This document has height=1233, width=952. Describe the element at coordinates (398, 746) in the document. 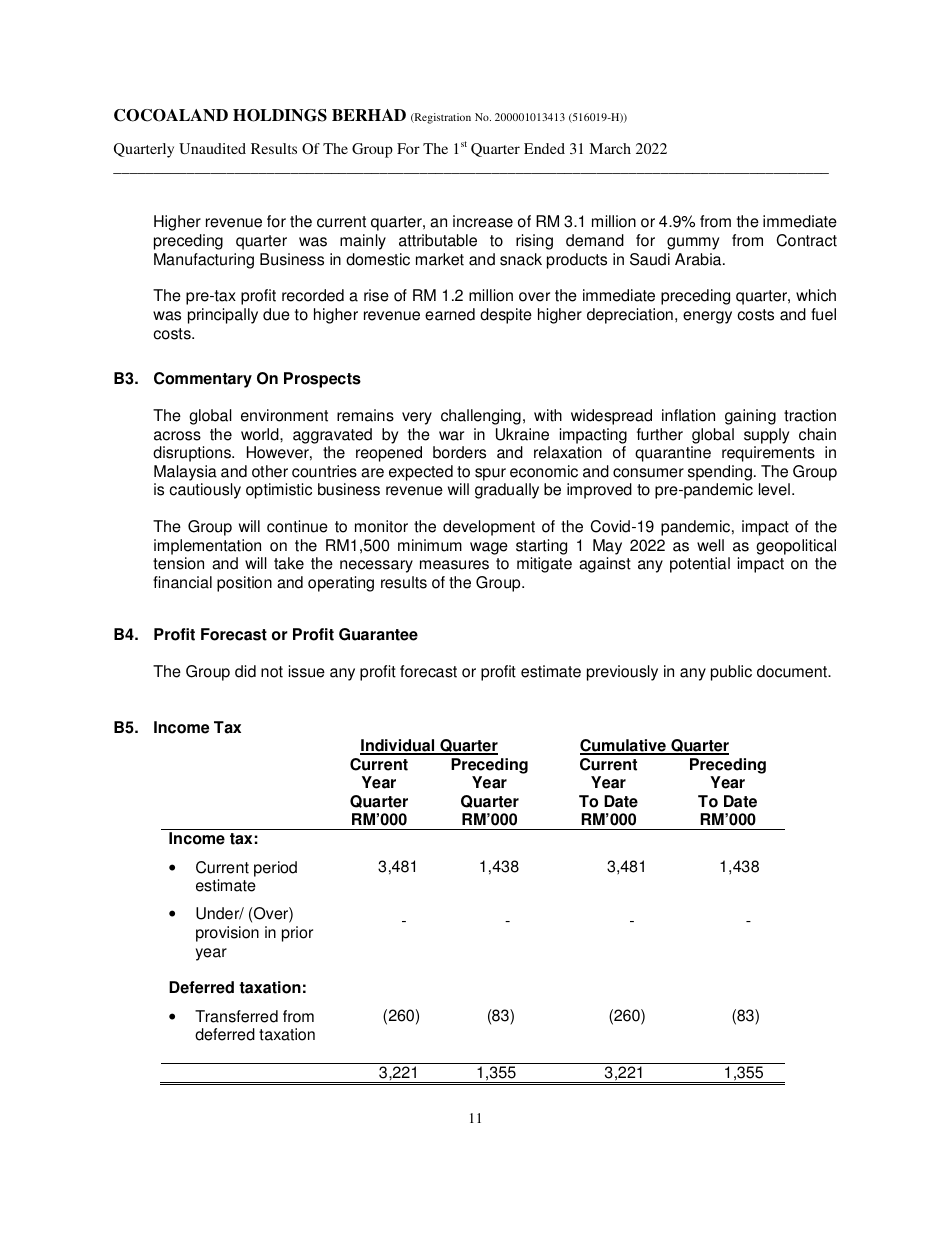

I see `Individual` at that location.
